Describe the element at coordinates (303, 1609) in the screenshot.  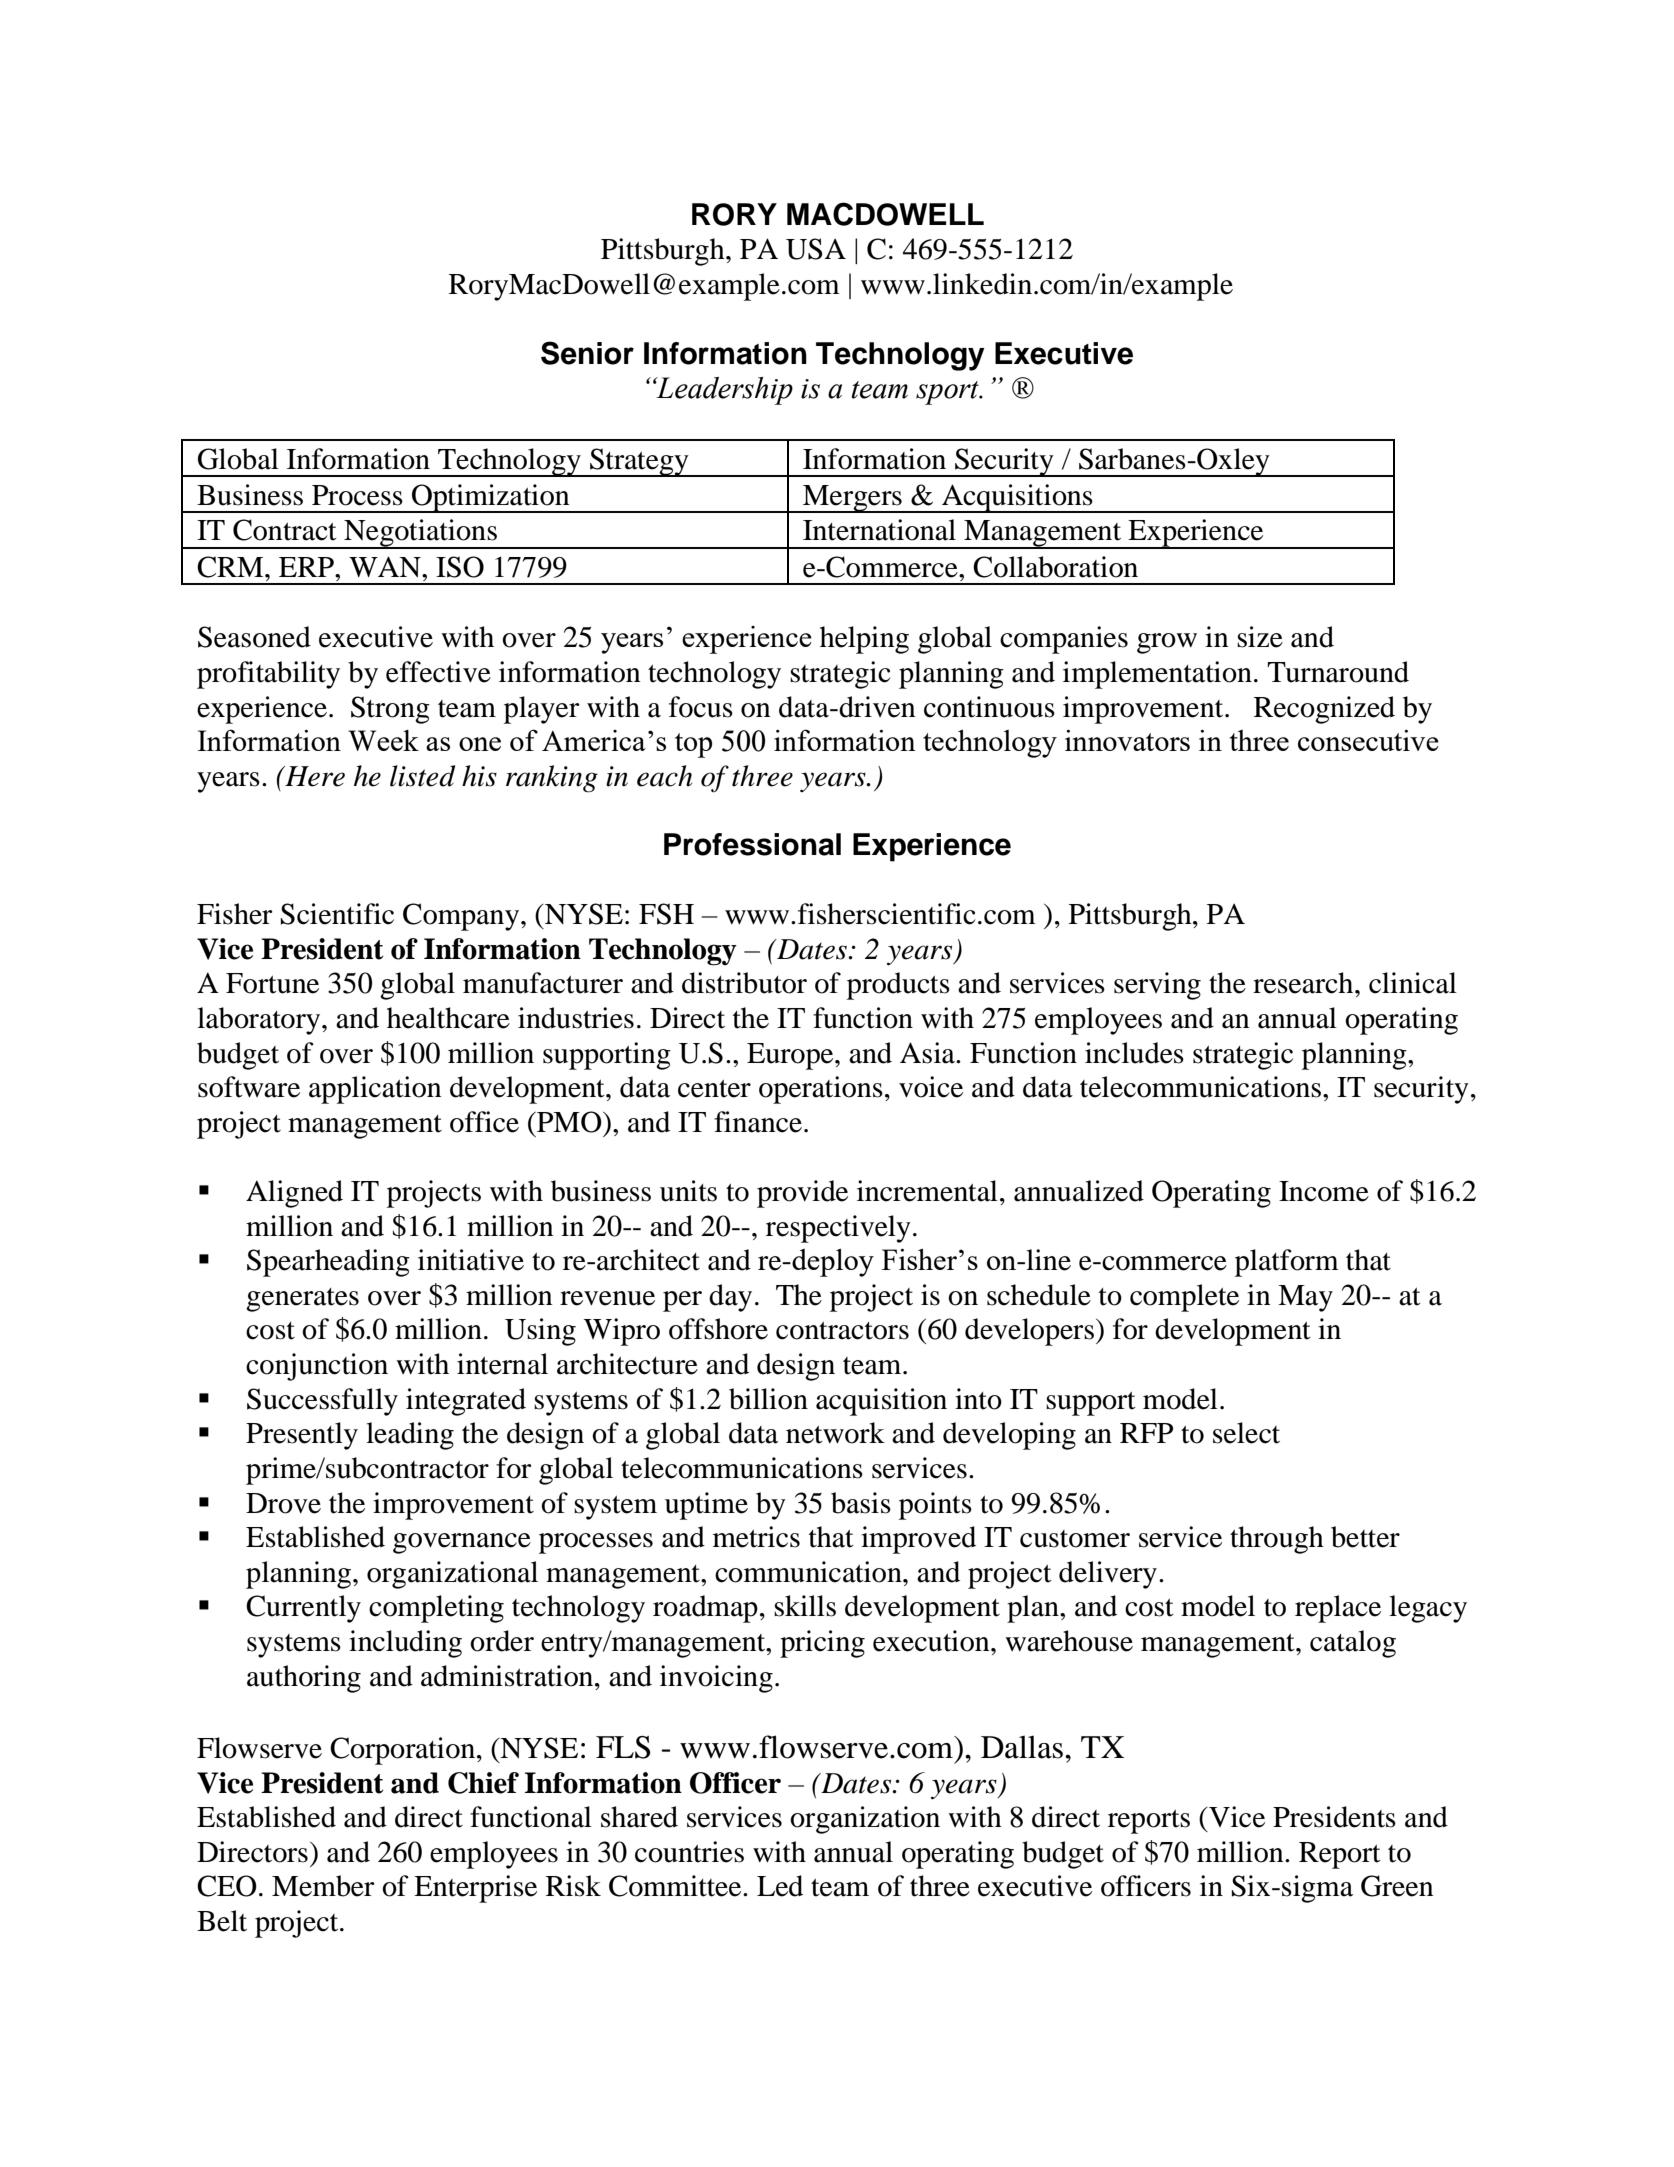
I see `Currently` at that location.
